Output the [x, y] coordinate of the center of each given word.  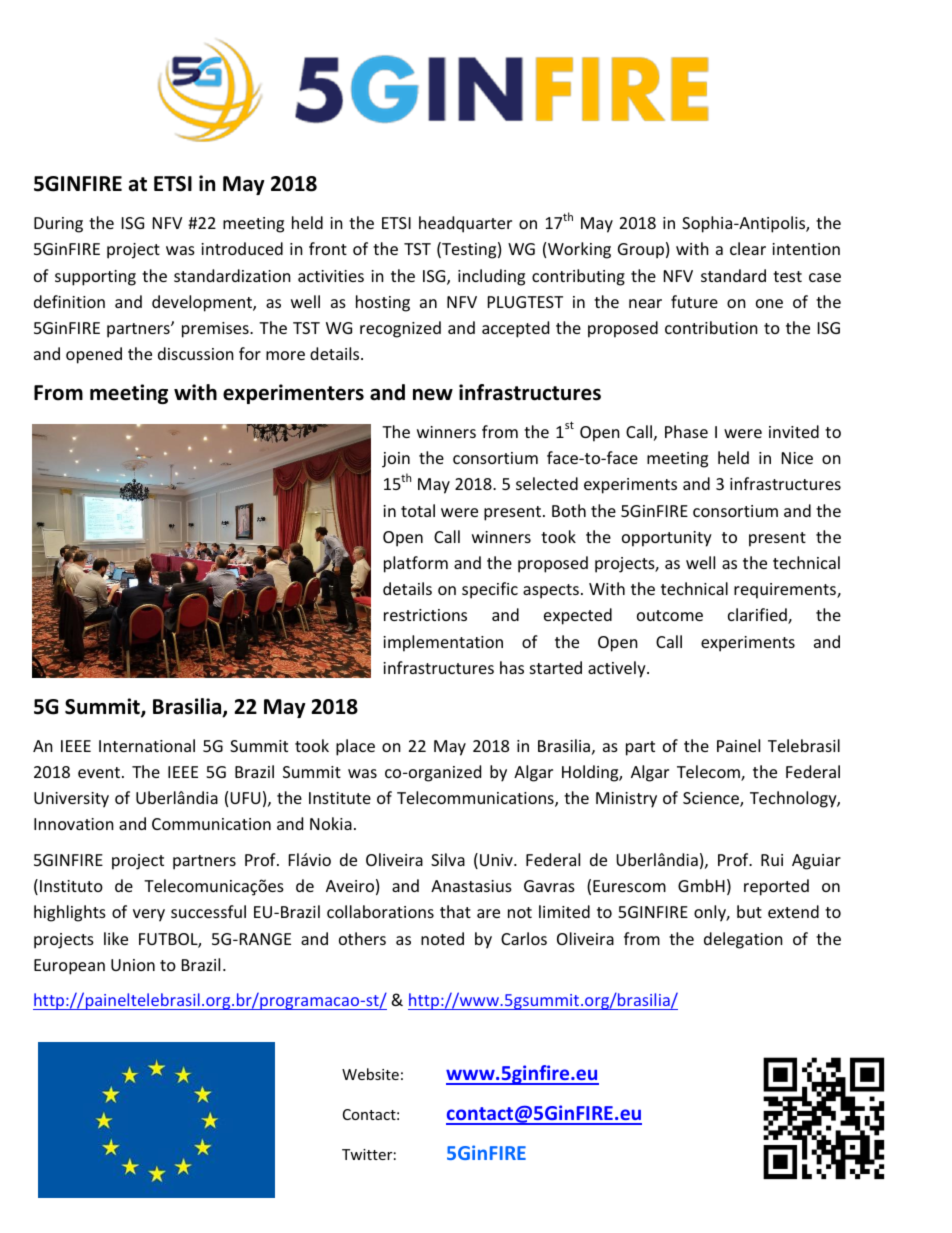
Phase [686, 431]
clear [748, 248]
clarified [758, 616]
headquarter [465, 224]
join [396, 460]
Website [370, 1074]
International [147, 745]
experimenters [293, 394]
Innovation [74, 824]
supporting [95, 278]
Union [133, 965]
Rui [772, 860]
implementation [443, 643]
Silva [448, 859]
